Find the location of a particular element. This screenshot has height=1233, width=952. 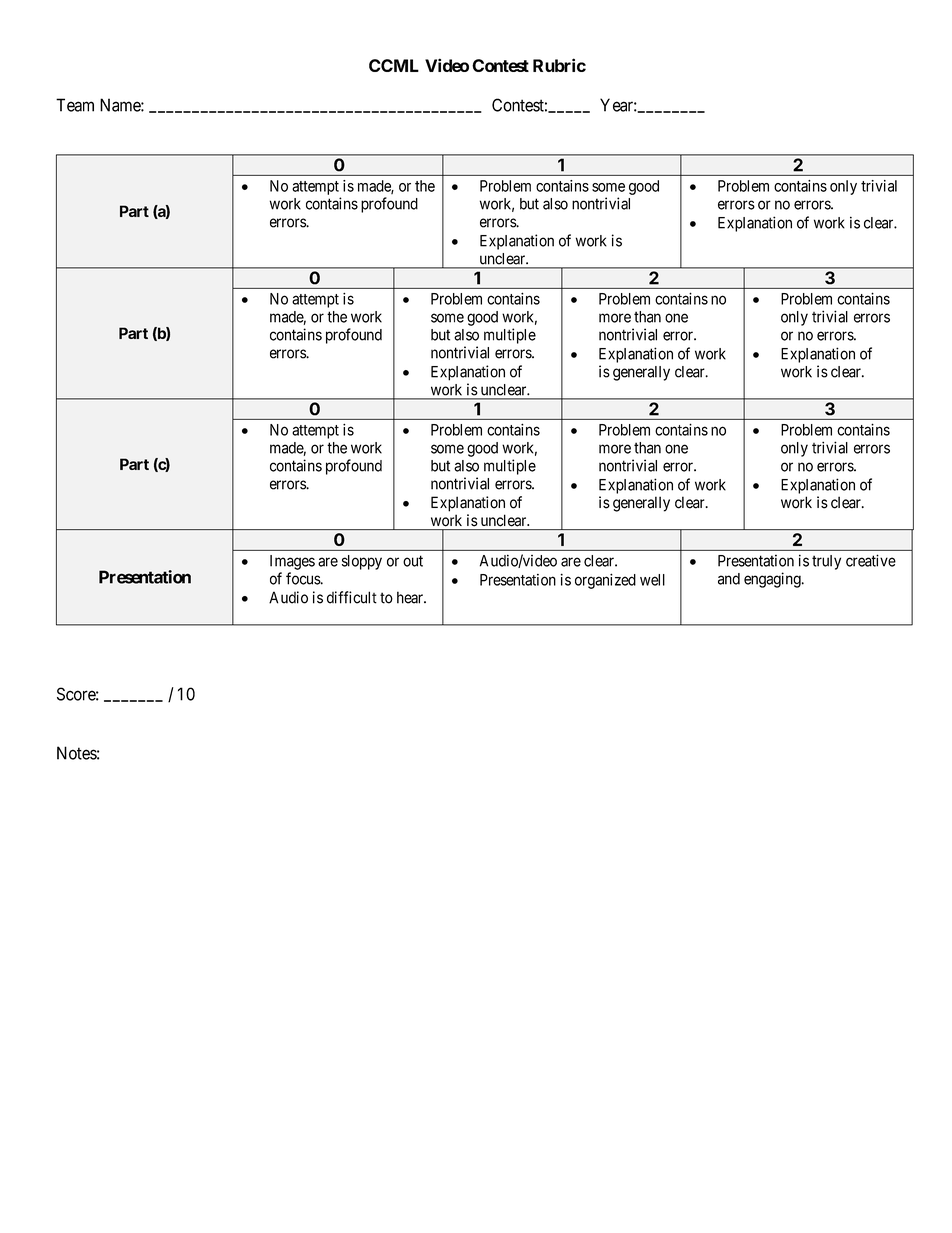

truly is located at coordinates (826, 562).
